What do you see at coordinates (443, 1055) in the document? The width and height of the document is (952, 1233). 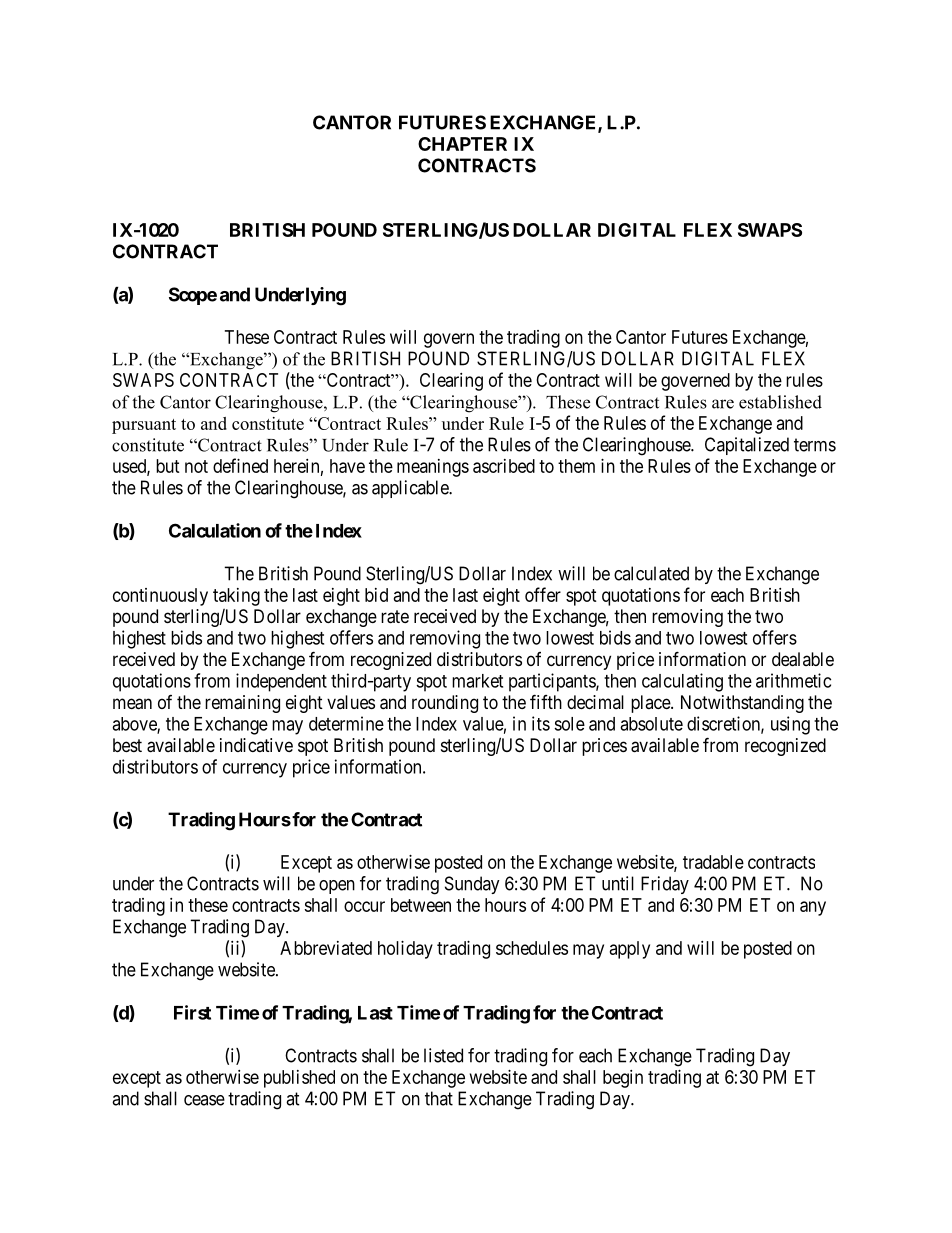 I see `listed` at bounding box center [443, 1055].
